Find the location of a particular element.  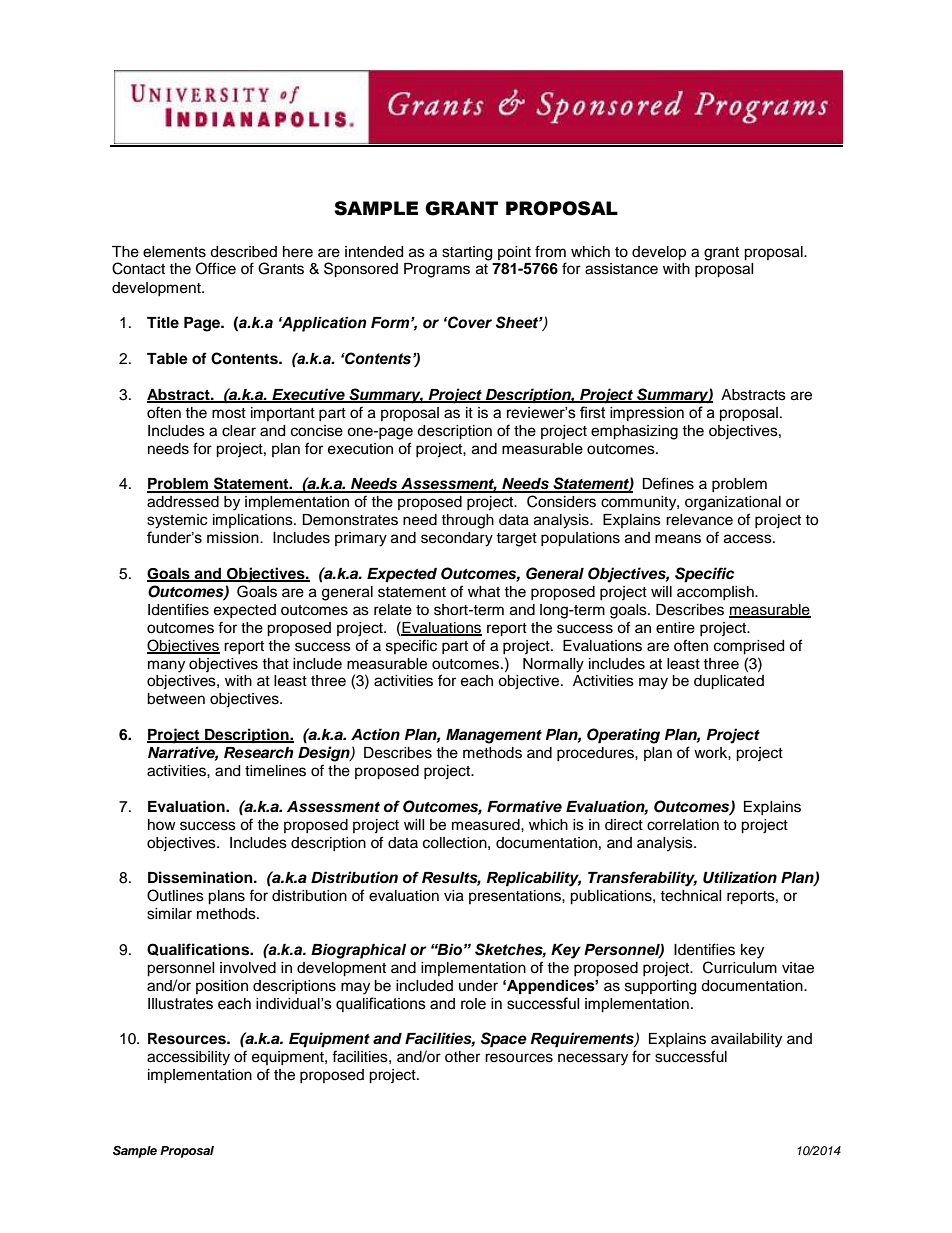

other is located at coordinates (462, 1057).
